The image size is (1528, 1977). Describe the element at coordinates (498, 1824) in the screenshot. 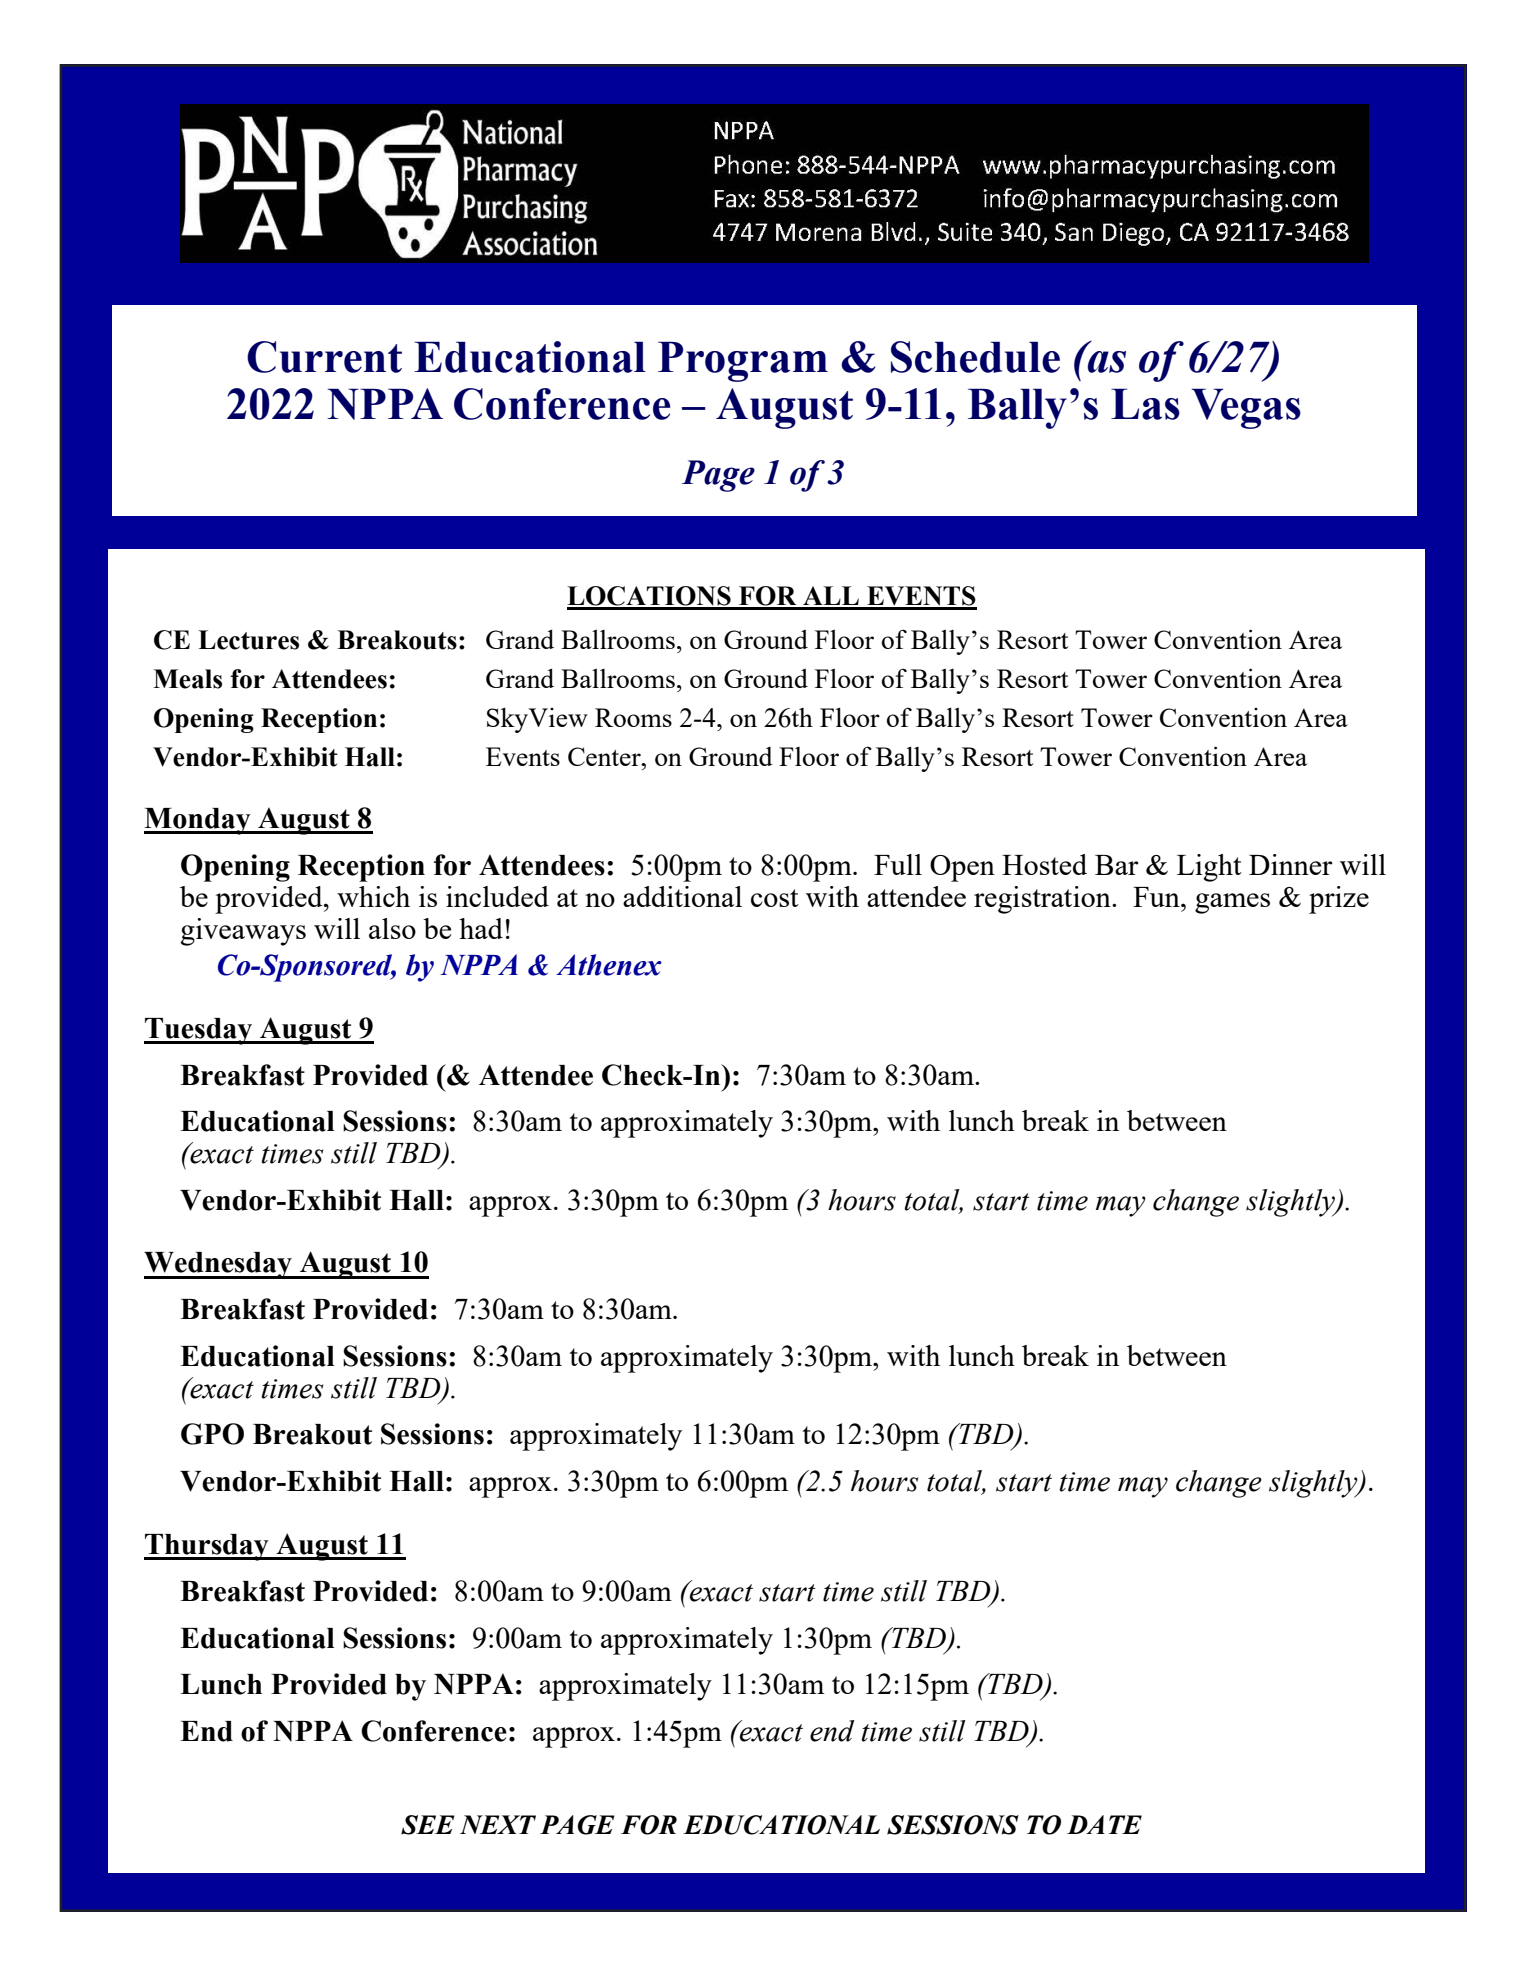

I see `NEXT` at that location.
